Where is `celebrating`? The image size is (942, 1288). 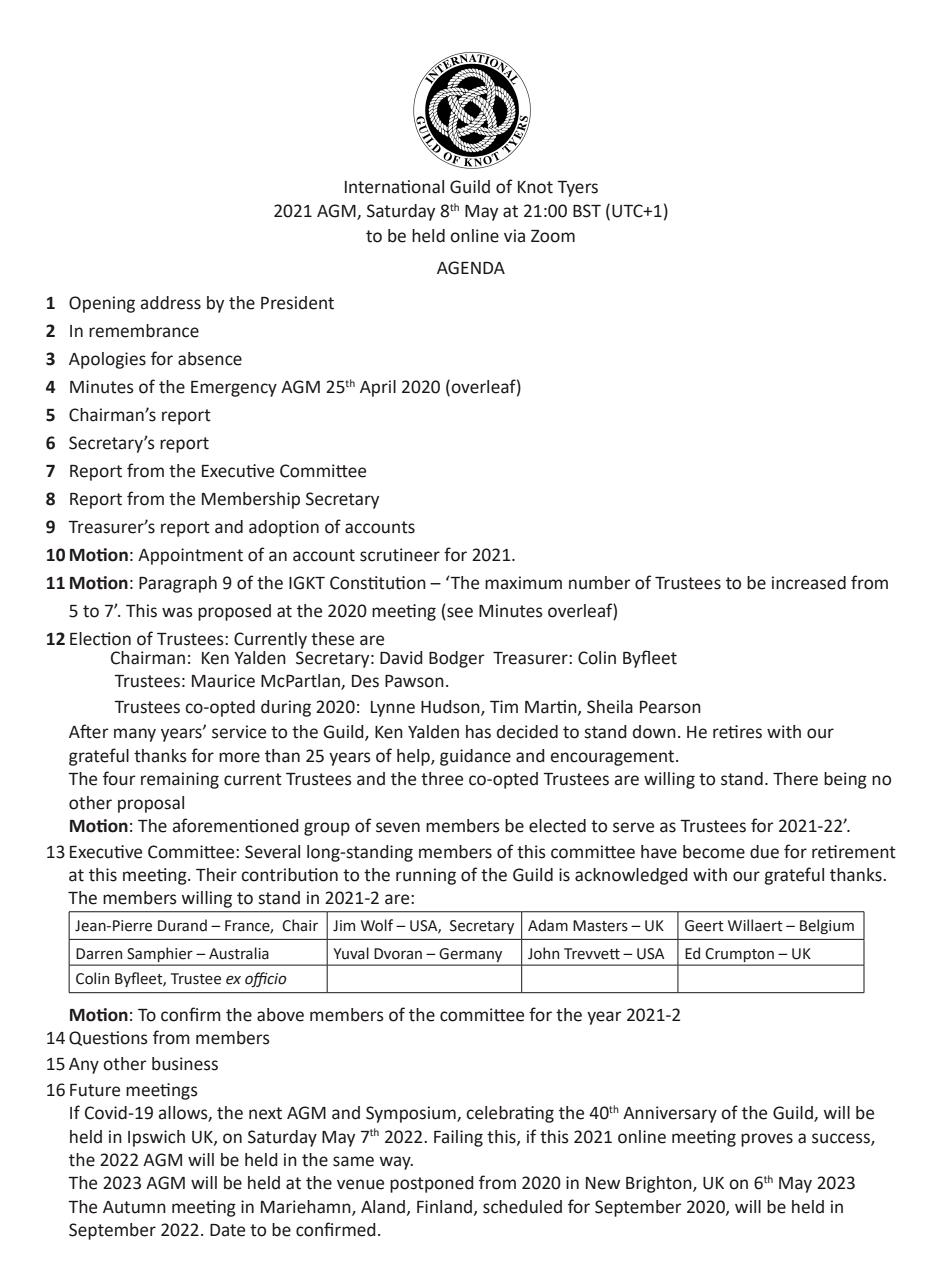
celebrating is located at coordinates (510, 1114).
